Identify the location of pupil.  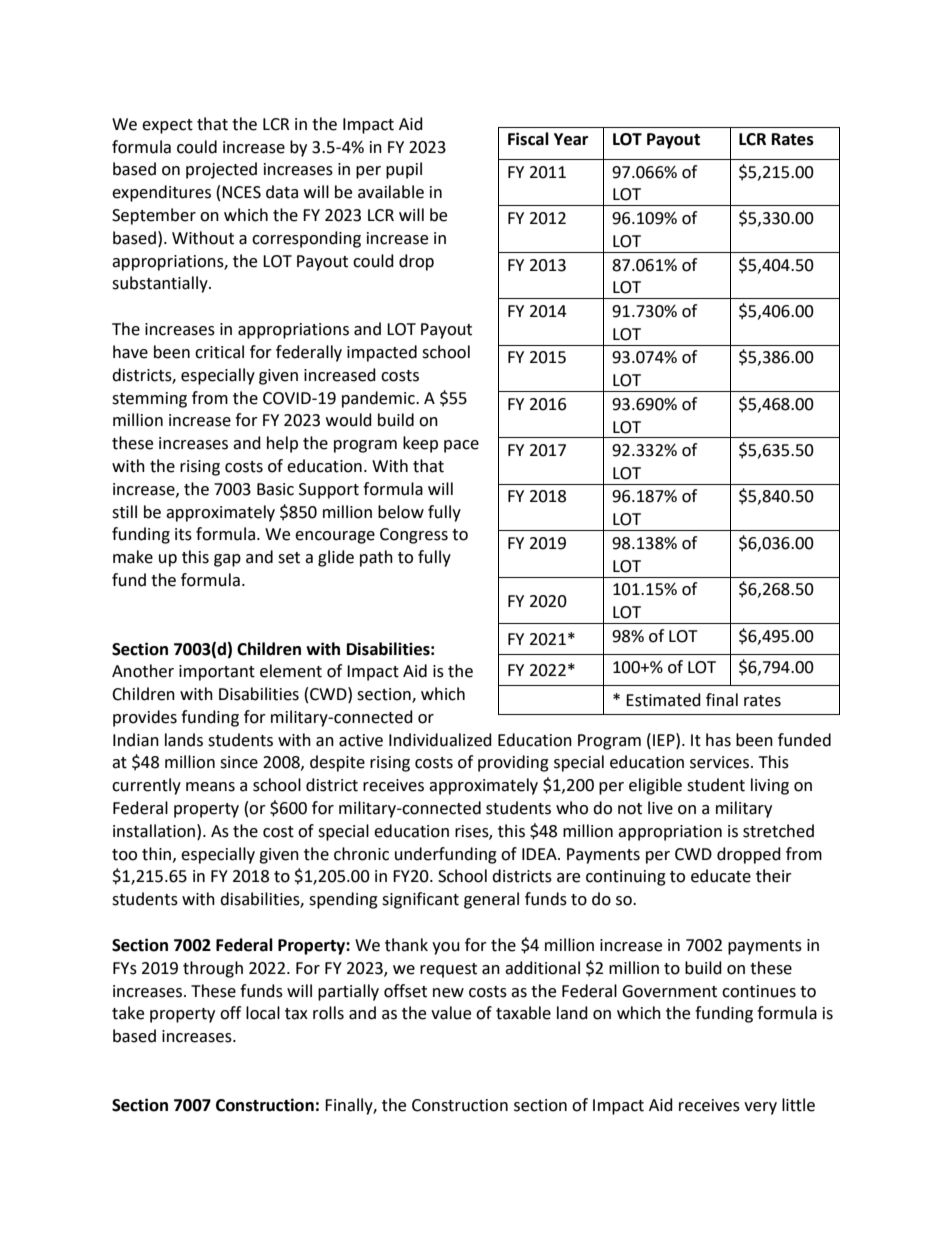
(404, 170).
